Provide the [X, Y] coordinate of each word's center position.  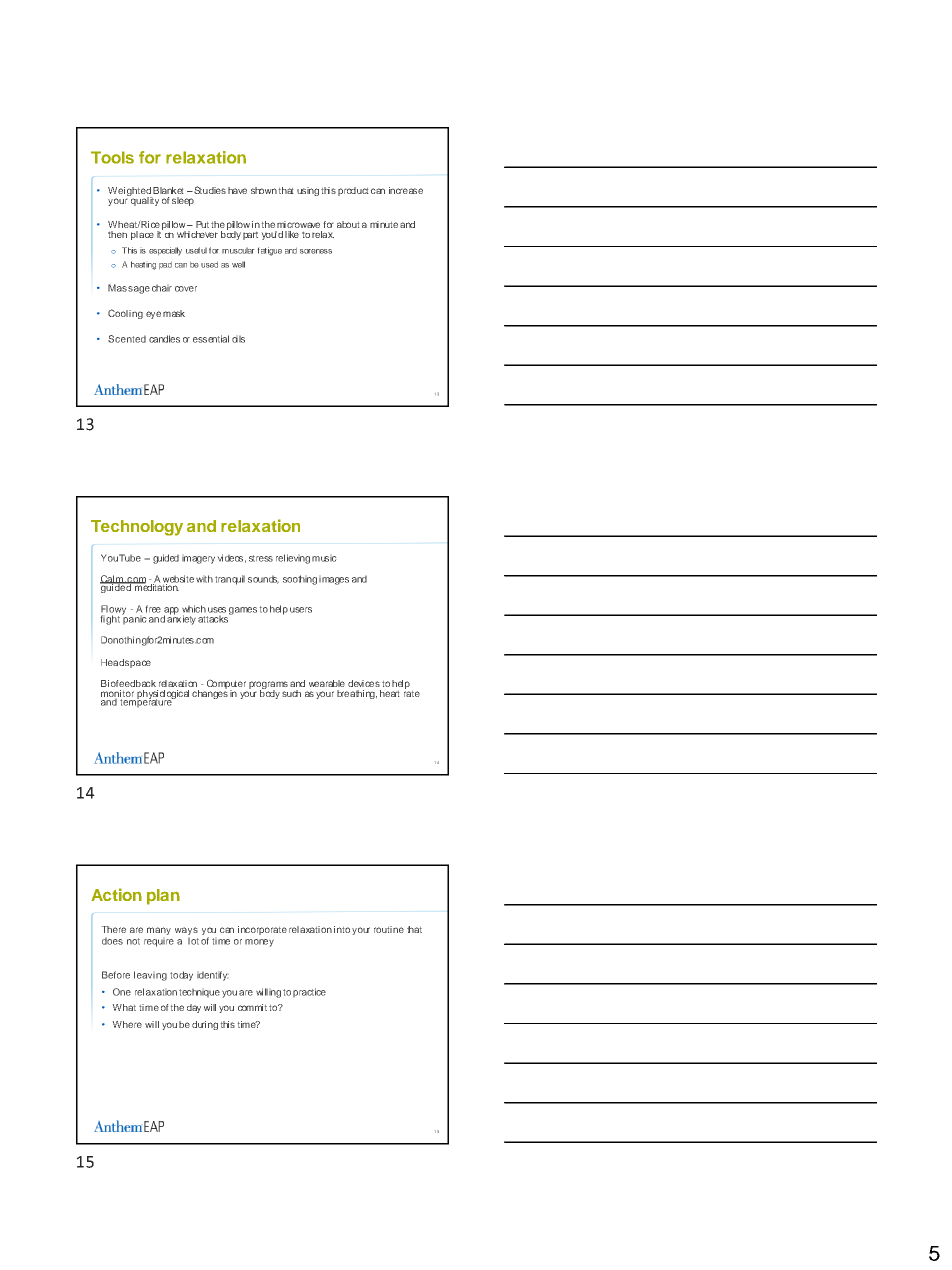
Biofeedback [128, 683]
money [259, 943]
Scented [127, 339]
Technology [137, 528]
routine [389, 929]
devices [364, 683]
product [353, 191]
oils [238, 339]
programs [268, 686]
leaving [150, 976]
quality [144, 200]
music [324, 559]
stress [261, 558]
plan [163, 897]
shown [264, 190]
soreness [316, 251]
